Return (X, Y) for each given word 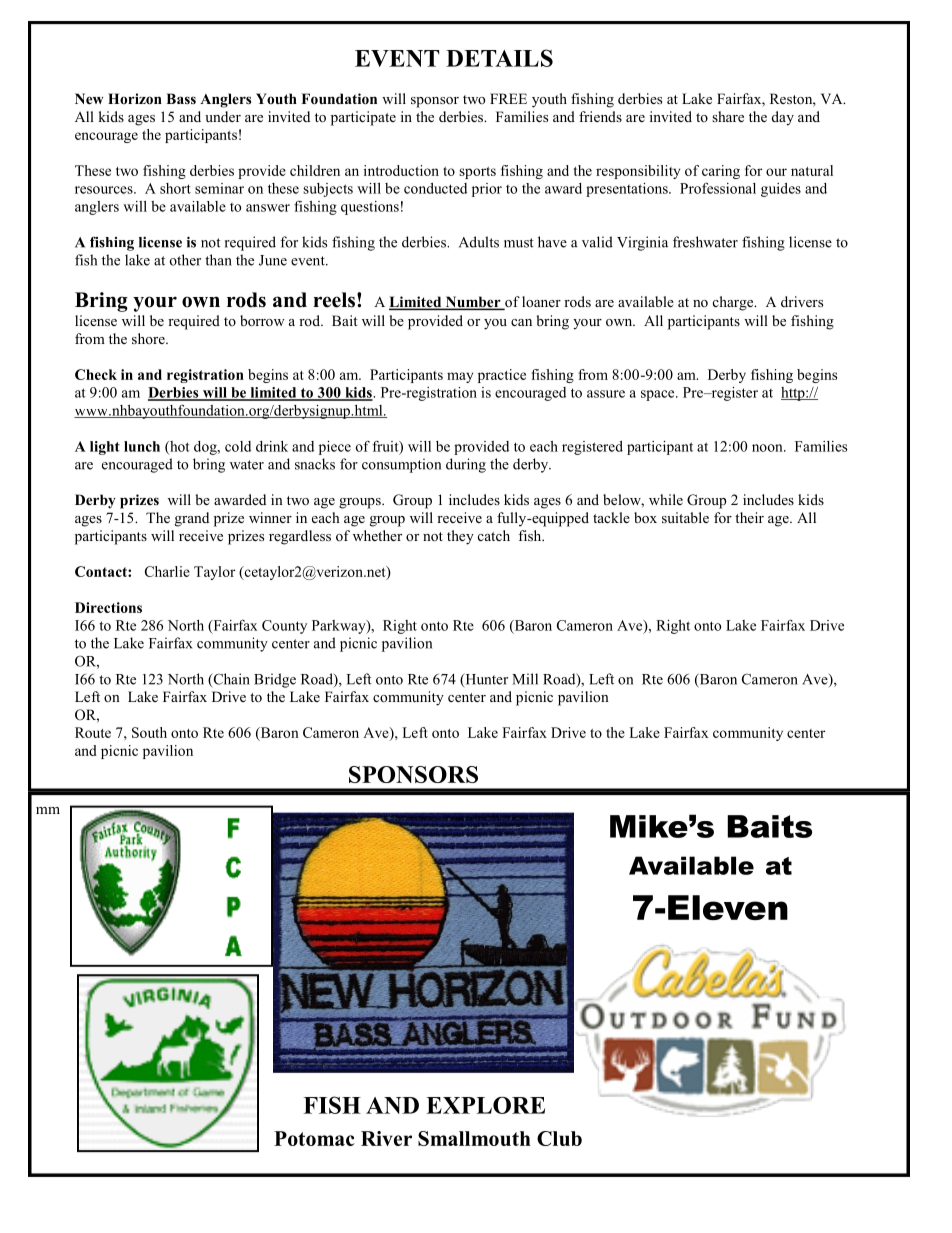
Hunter (485, 680)
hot (179, 447)
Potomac (314, 1138)
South (149, 732)
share (728, 116)
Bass (181, 98)
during (466, 465)
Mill (525, 679)
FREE (508, 98)
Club (559, 1138)
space (659, 395)
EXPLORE (485, 1105)
